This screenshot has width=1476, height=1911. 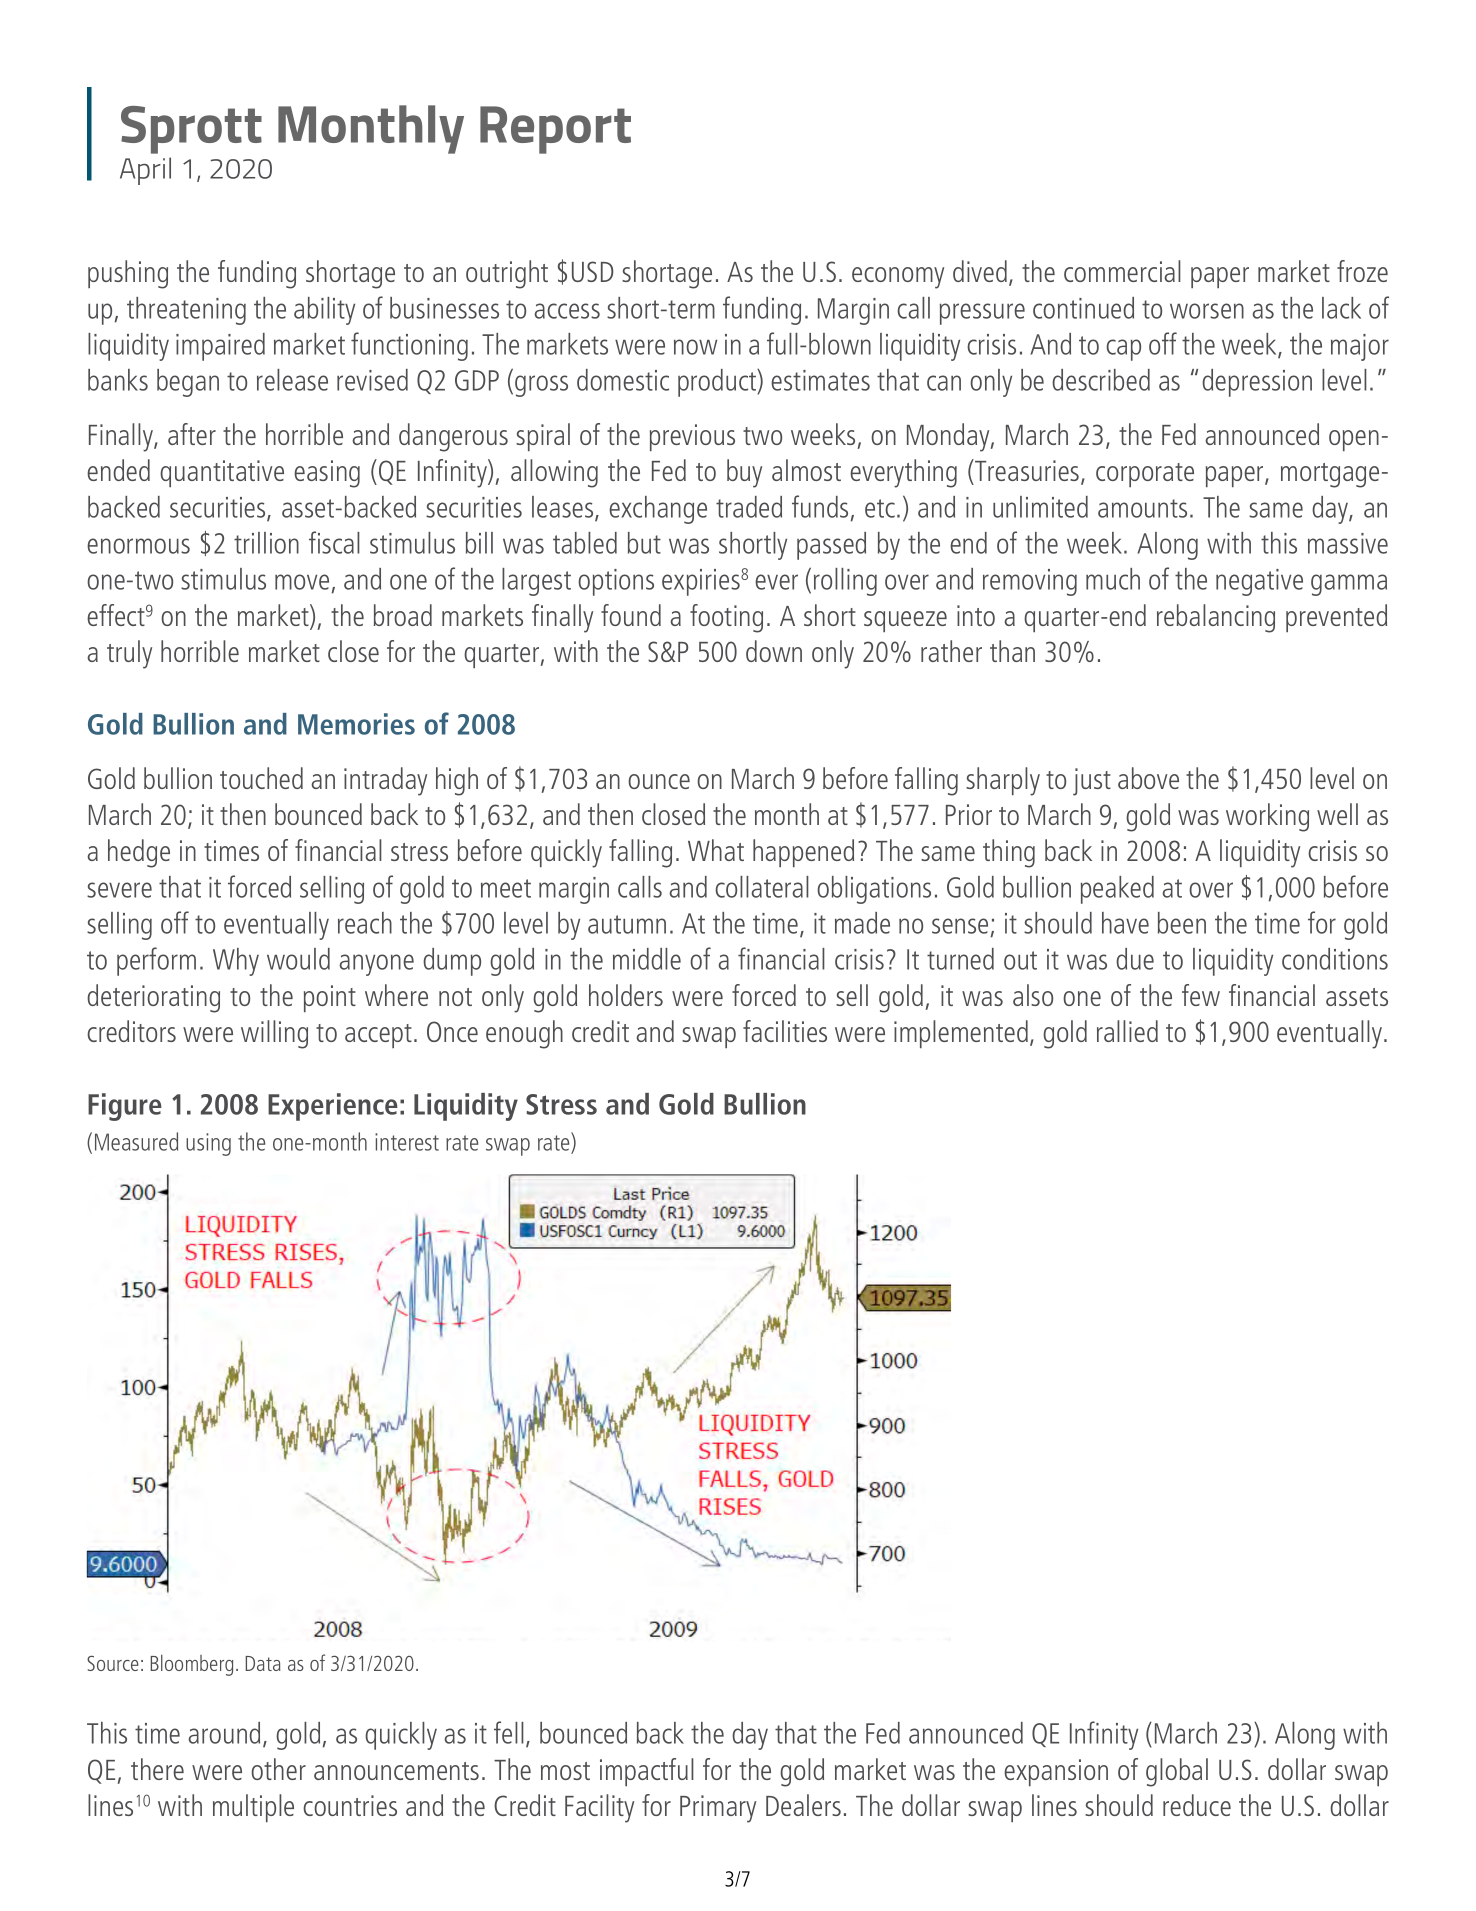 I want to click on commercial, so click(x=1122, y=271).
